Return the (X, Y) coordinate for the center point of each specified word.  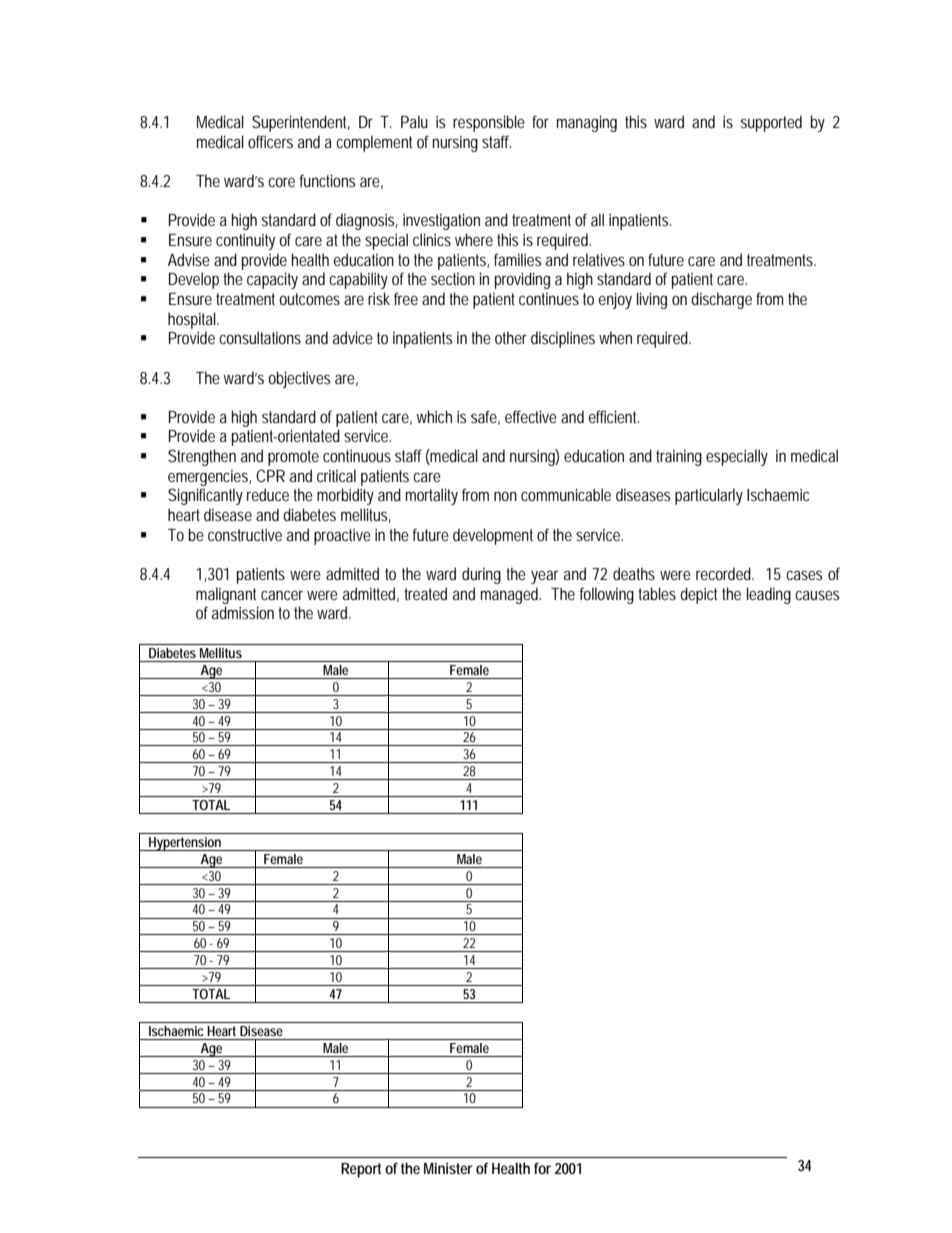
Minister (448, 1168)
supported (771, 123)
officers (270, 141)
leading (769, 595)
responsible (489, 123)
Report (361, 1170)
